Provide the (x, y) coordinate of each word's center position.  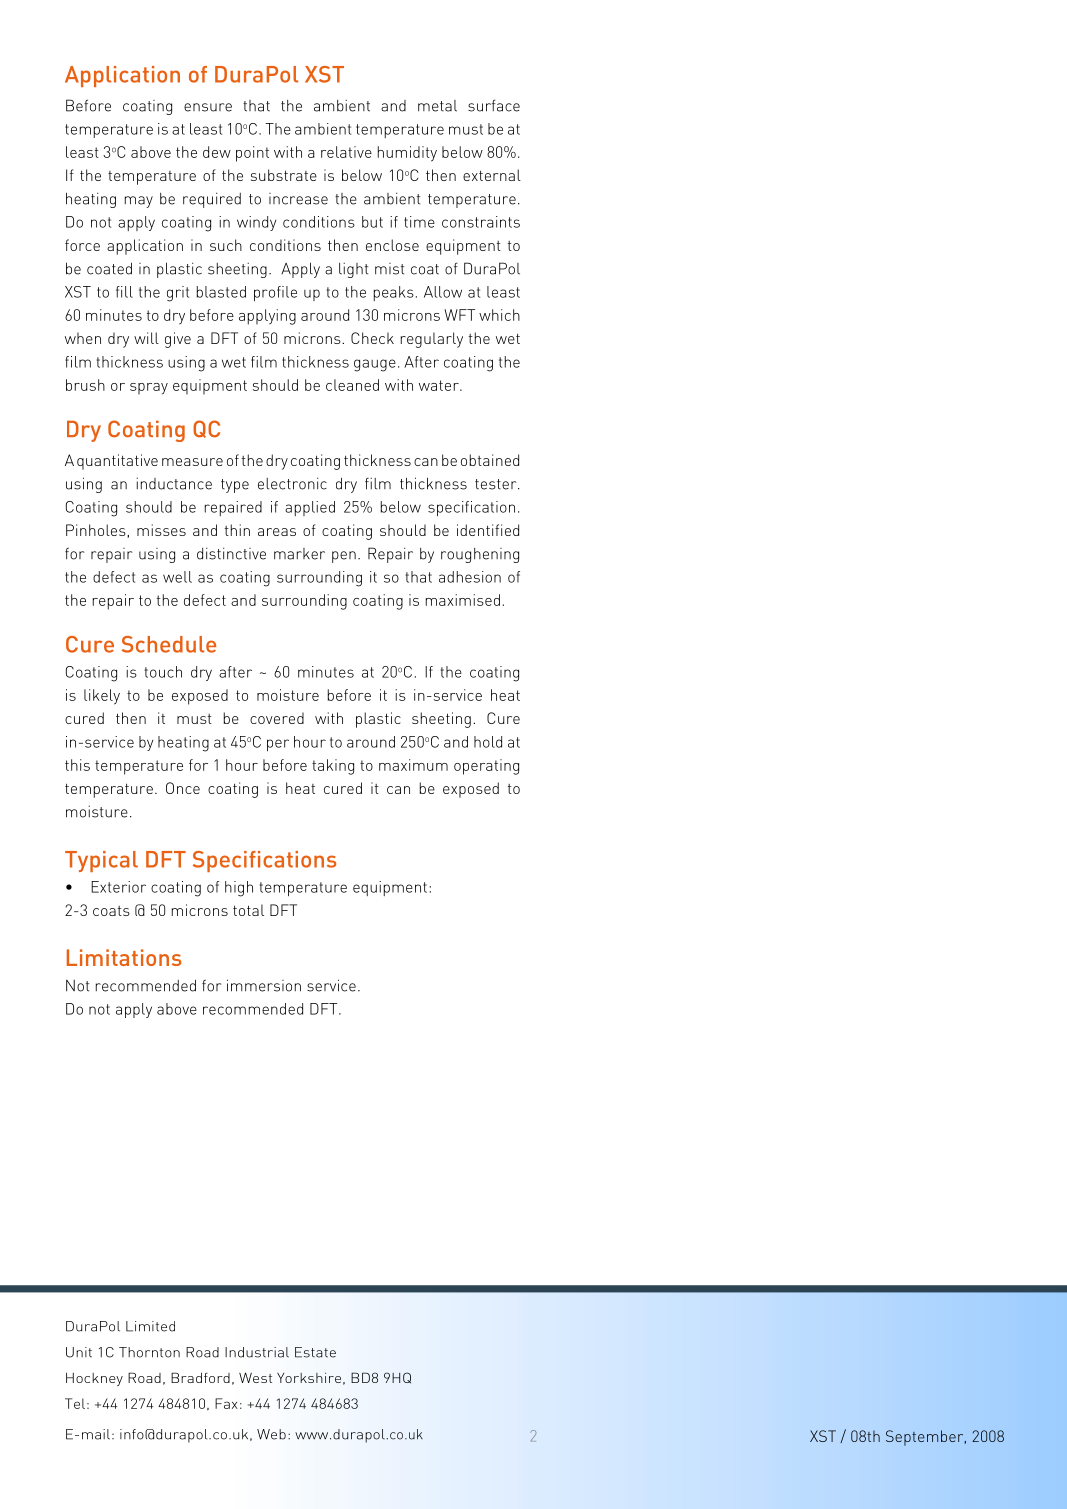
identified (488, 530)
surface (494, 105)
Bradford (200, 1377)
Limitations (124, 957)
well (177, 577)
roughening (480, 555)
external (492, 175)
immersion (264, 985)
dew (217, 152)
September (926, 1438)
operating (486, 767)
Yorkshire (309, 1378)
